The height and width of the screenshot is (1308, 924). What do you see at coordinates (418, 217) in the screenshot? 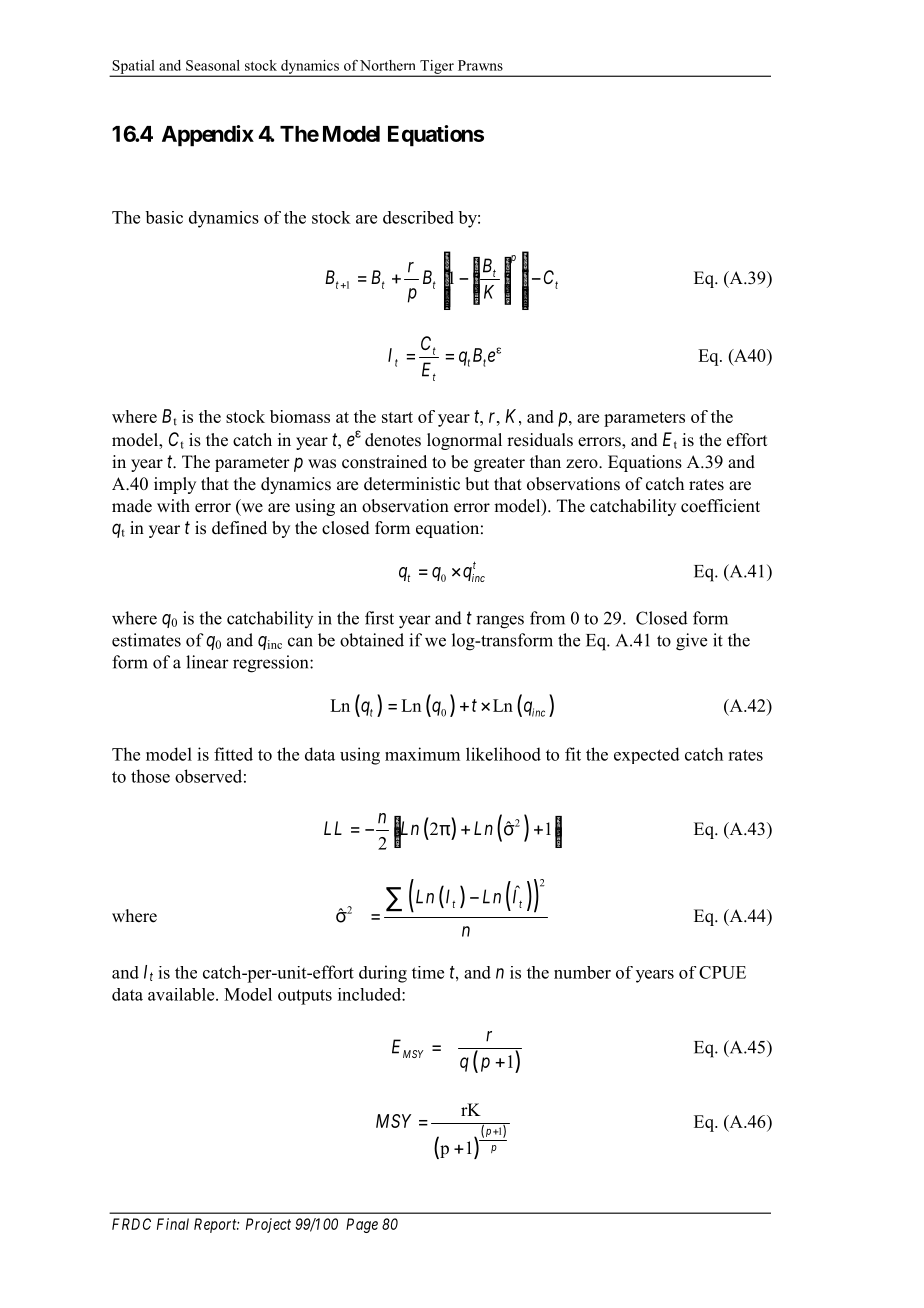
I see `described` at bounding box center [418, 217].
